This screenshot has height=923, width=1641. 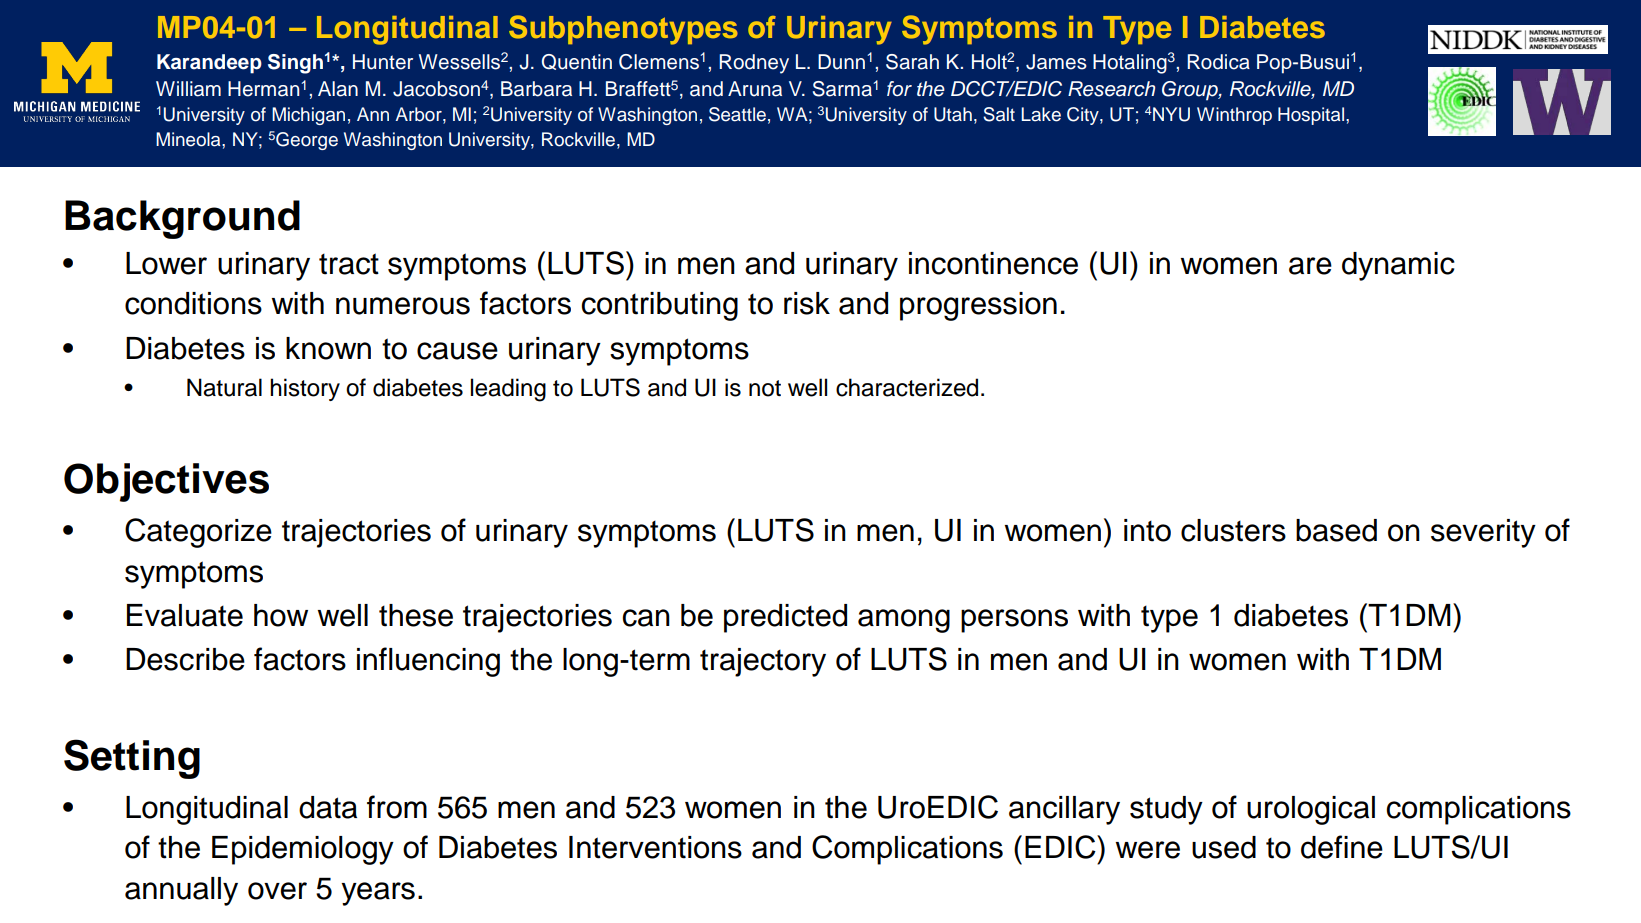 What do you see at coordinates (1336, 530) in the screenshot?
I see `based` at bounding box center [1336, 530].
